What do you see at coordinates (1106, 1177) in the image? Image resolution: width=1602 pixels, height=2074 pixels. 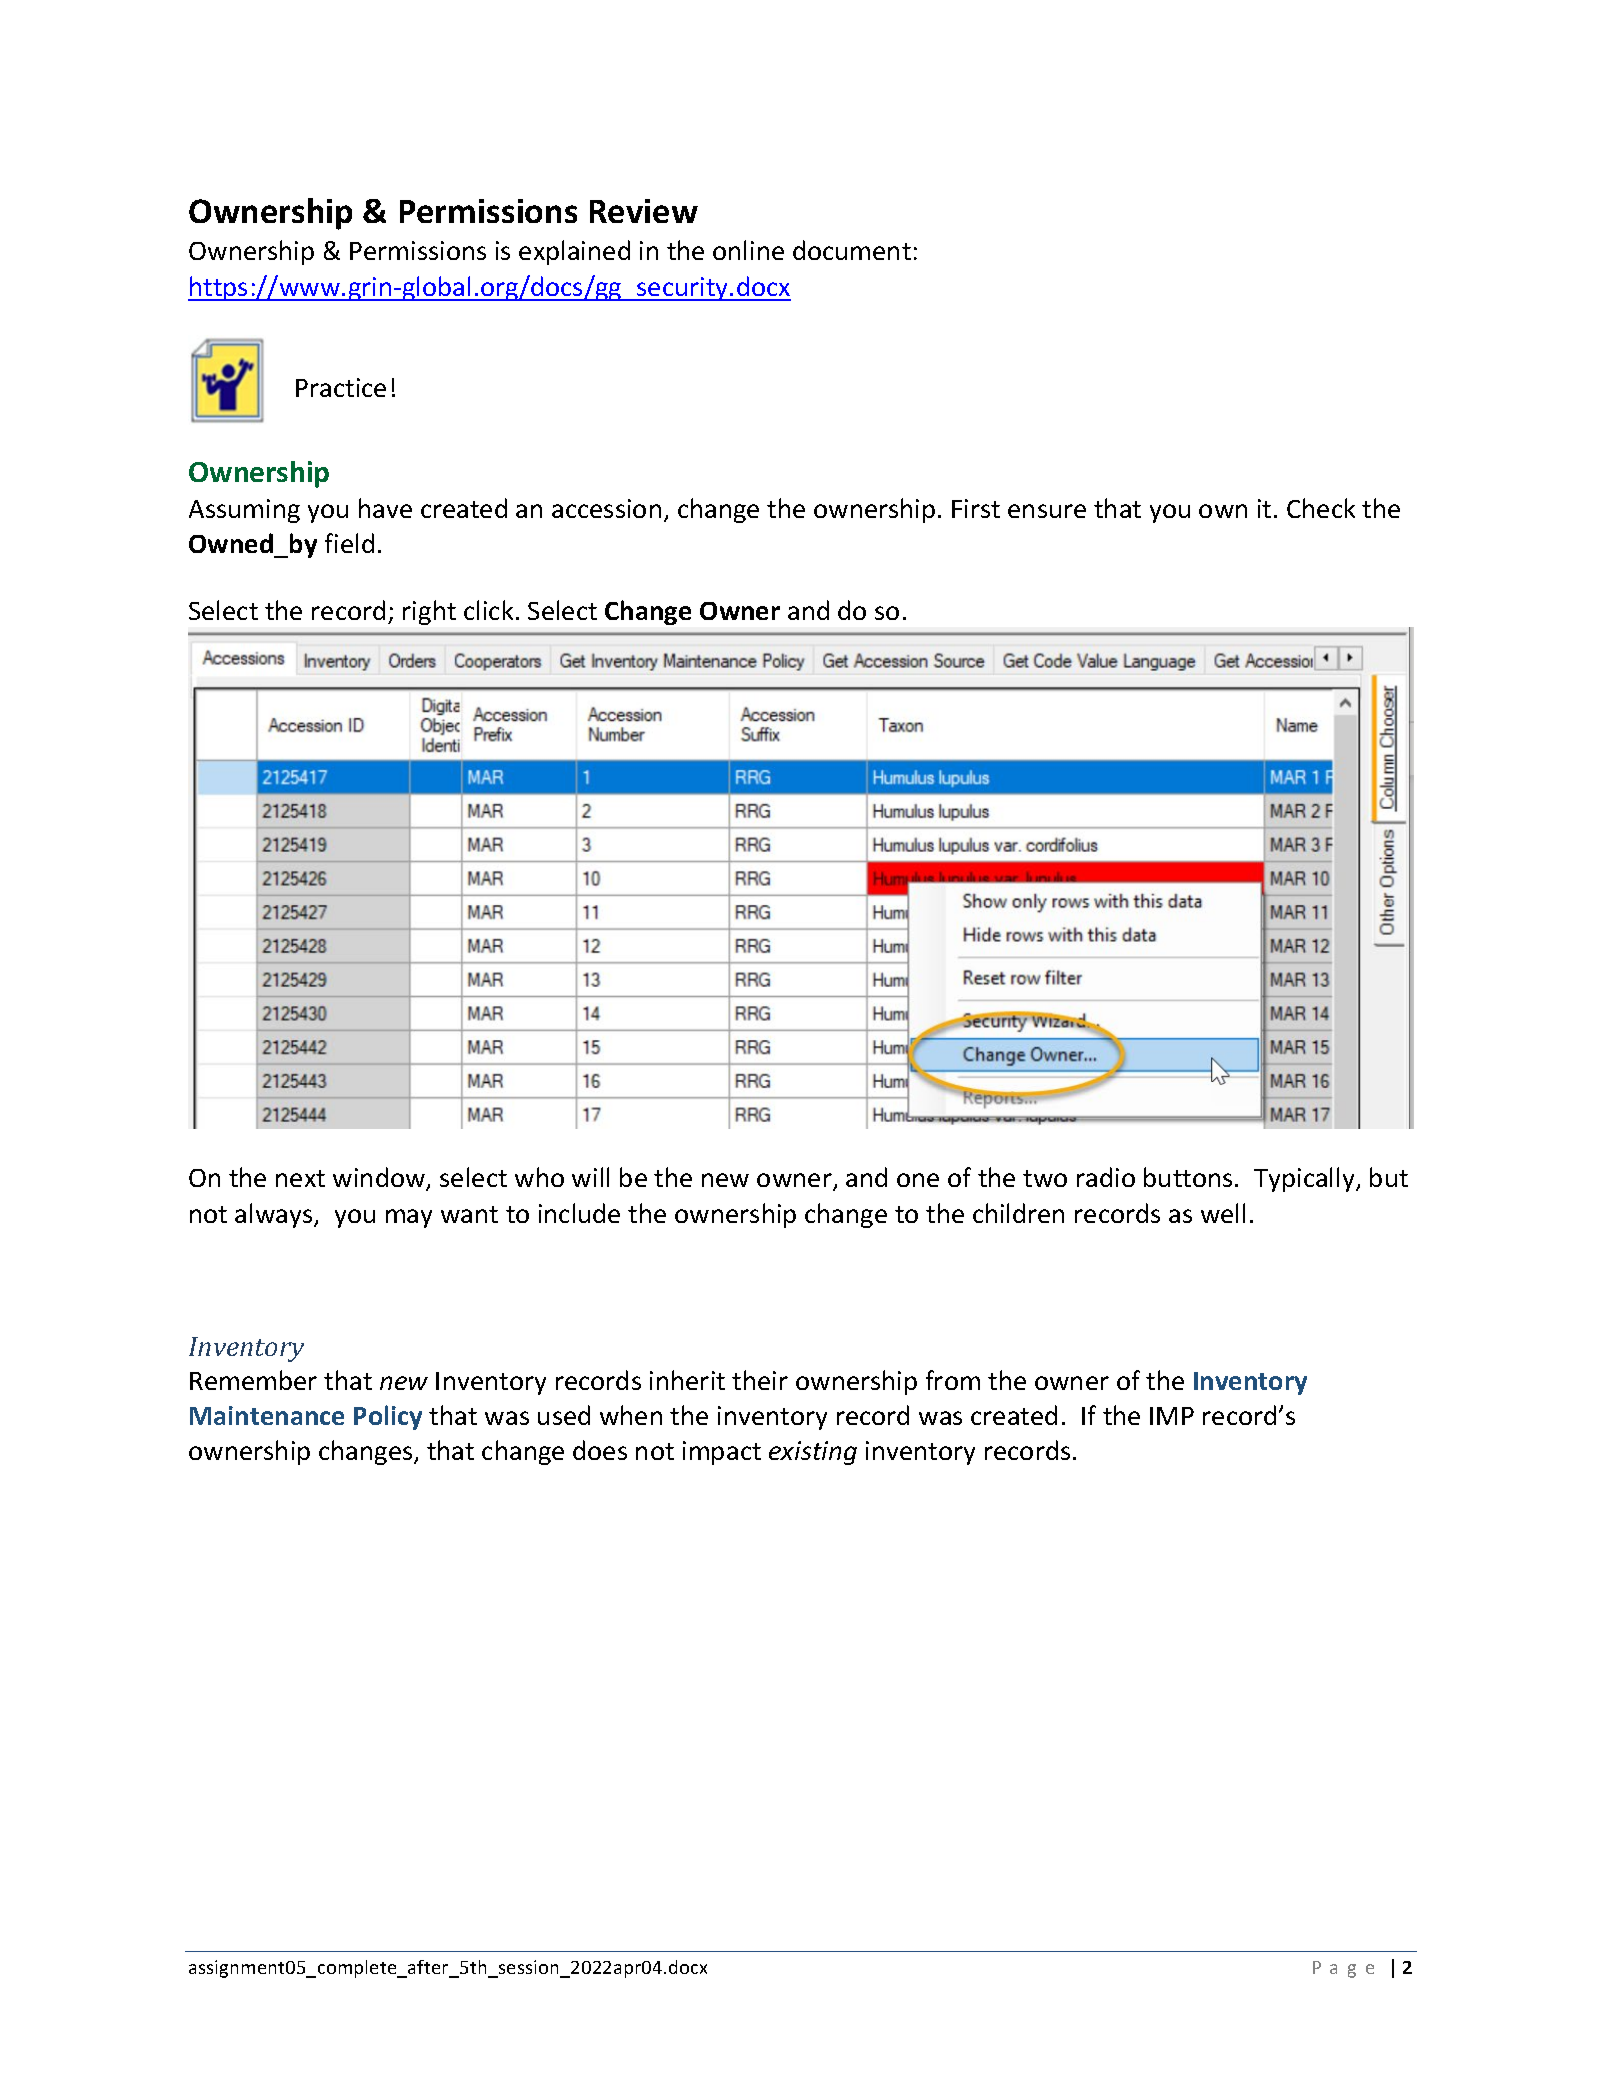 I see `radio` at bounding box center [1106, 1177].
